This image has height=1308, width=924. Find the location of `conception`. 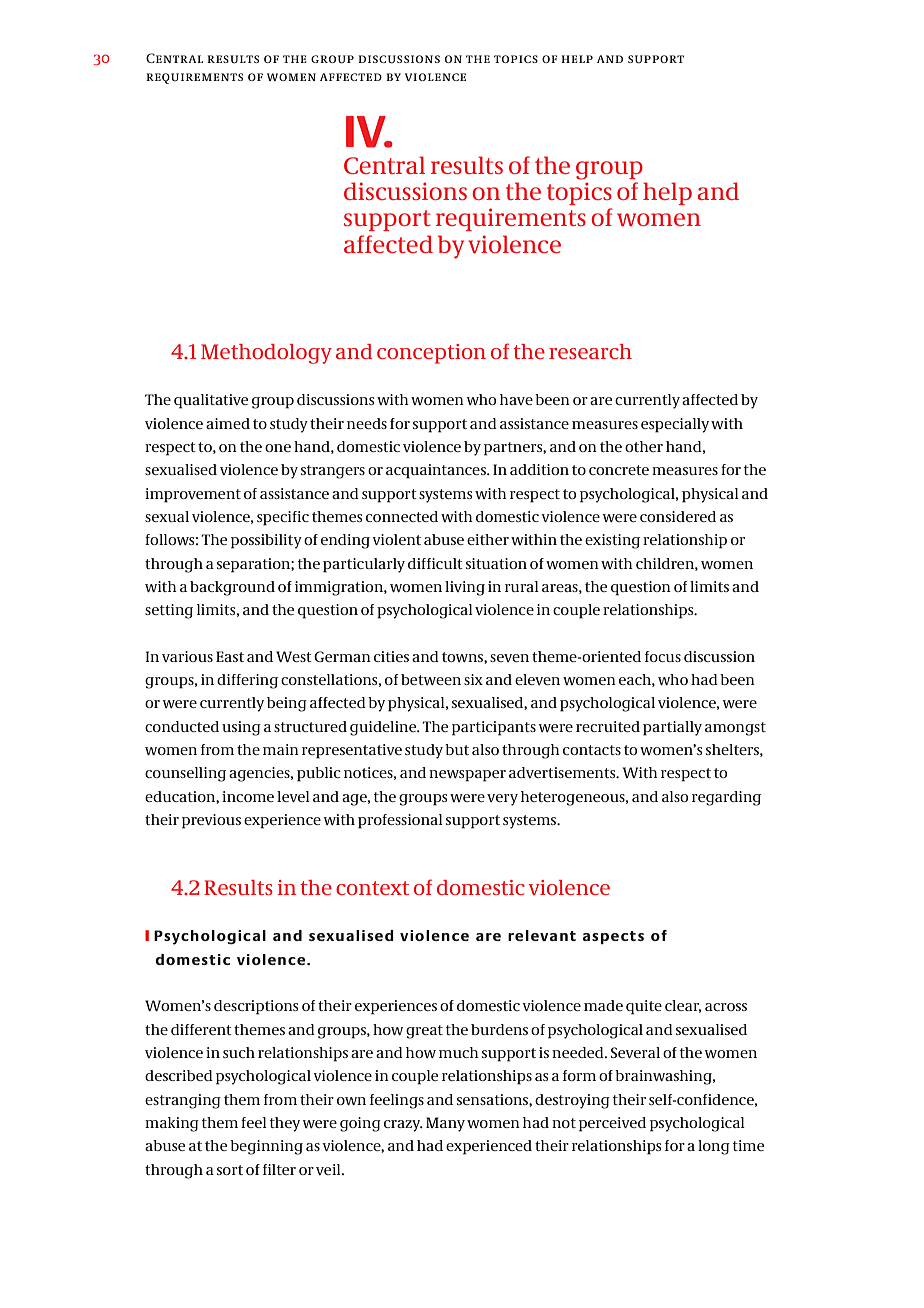

conception is located at coordinates (431, 354).
